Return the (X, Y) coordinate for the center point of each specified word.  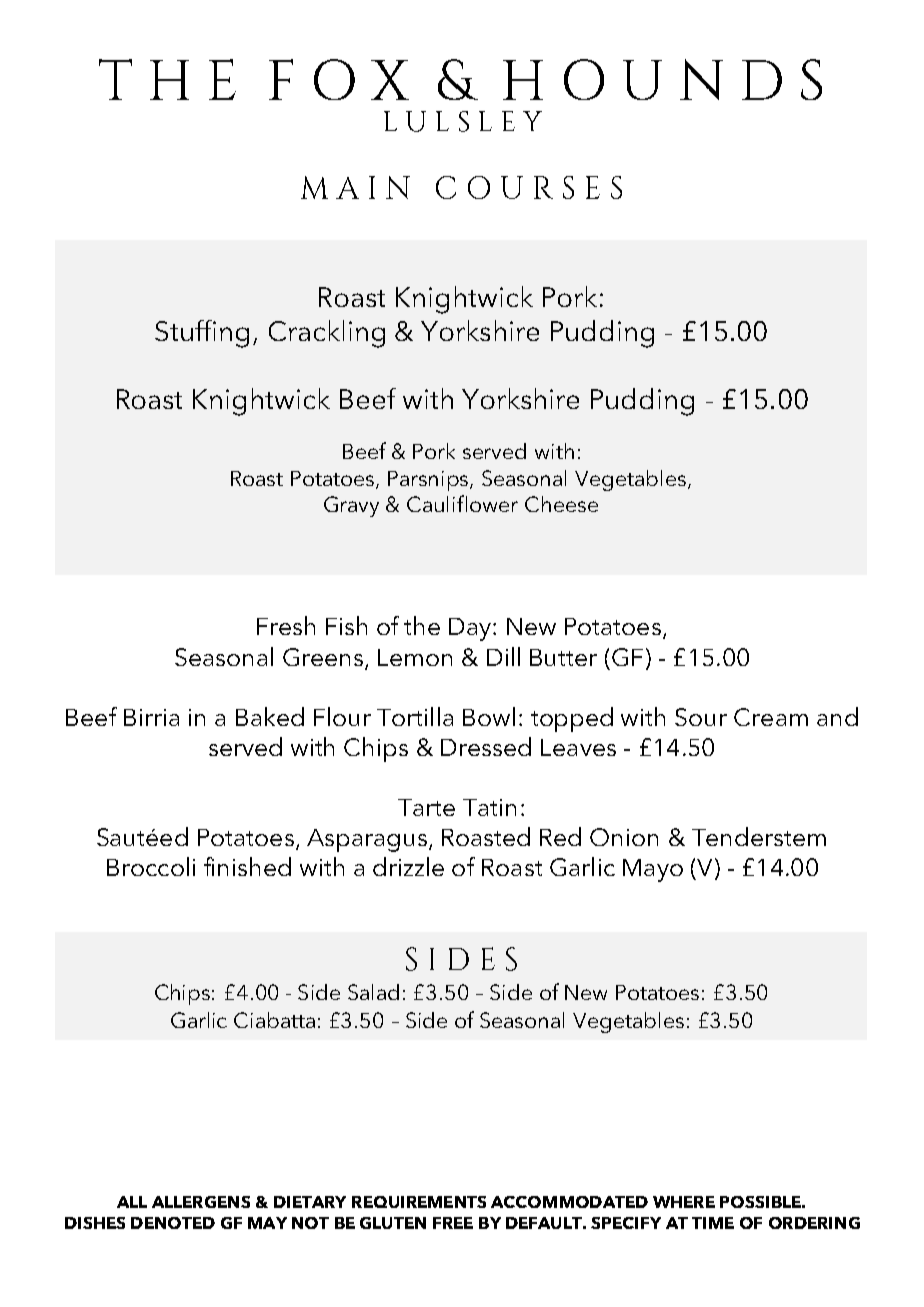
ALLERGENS (201, 1202)
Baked (270, 716)
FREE (453, 1223)
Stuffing (202, 334)
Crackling (327, 334)
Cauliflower (462, 503)
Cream (771, 717)
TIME (713, 1223)
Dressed (486, 746)
